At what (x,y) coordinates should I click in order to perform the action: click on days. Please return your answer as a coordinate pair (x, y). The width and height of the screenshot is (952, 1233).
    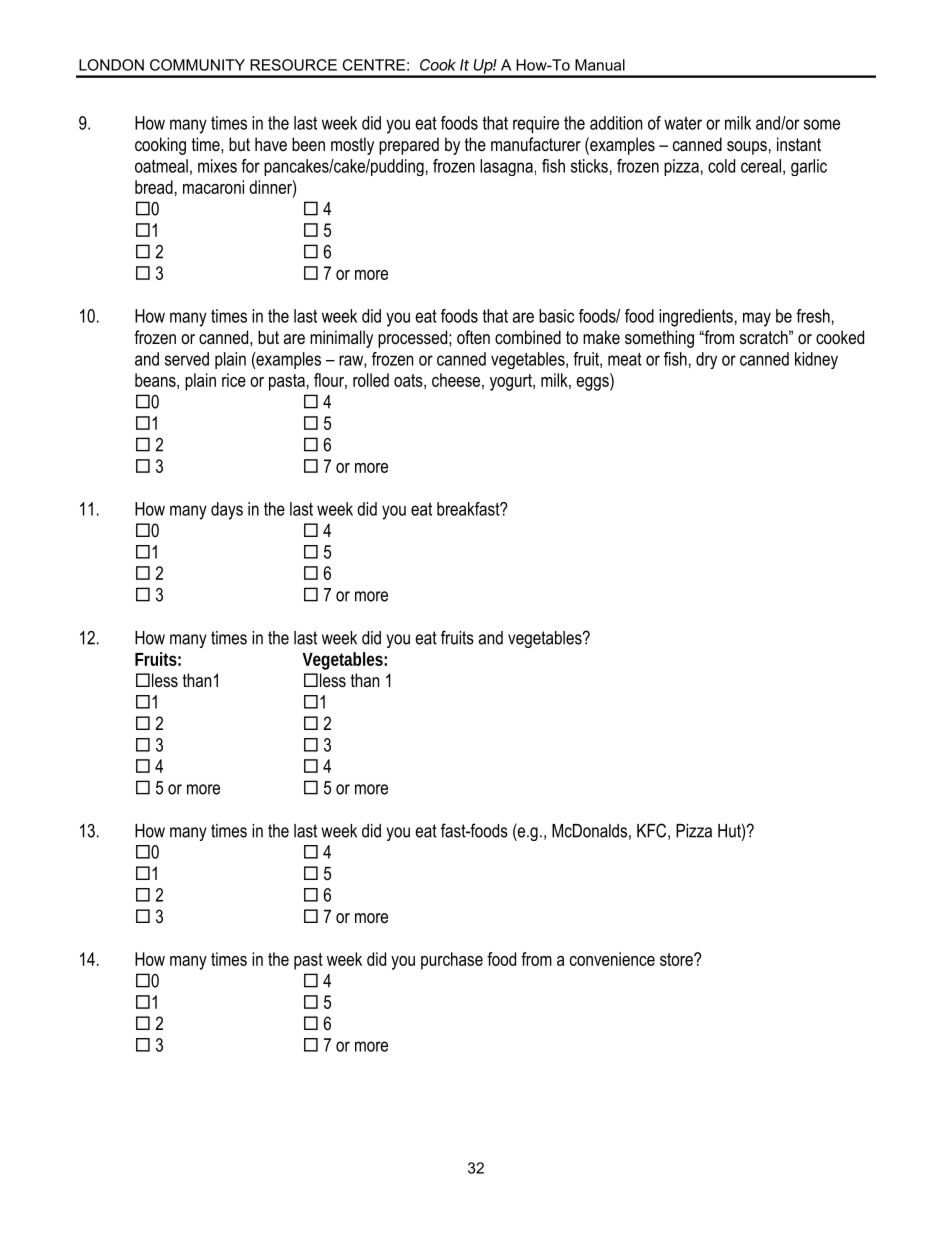
    Looking at the image, I should click on (227, 511).
